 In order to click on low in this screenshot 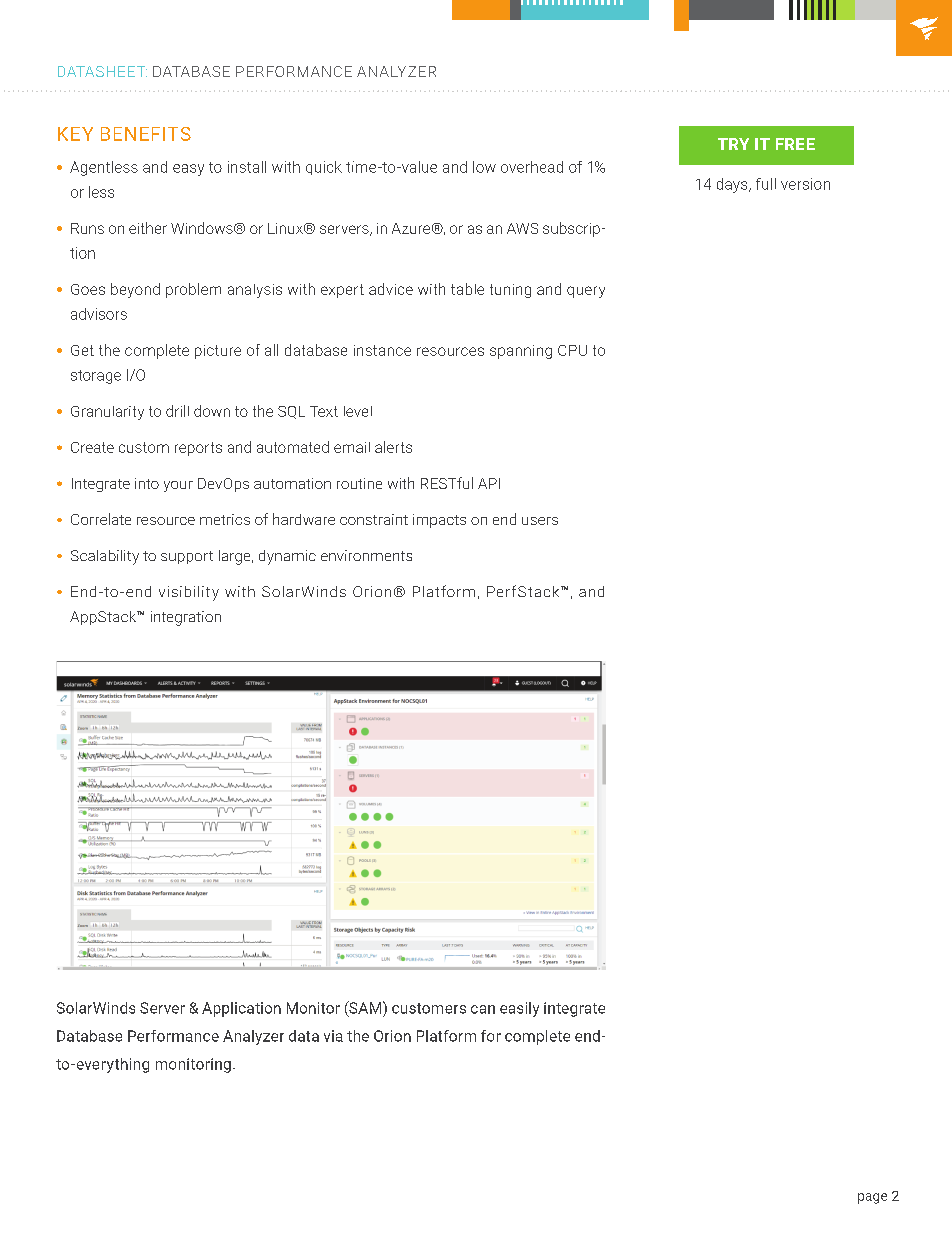, I will do `click(484, 167)`.
